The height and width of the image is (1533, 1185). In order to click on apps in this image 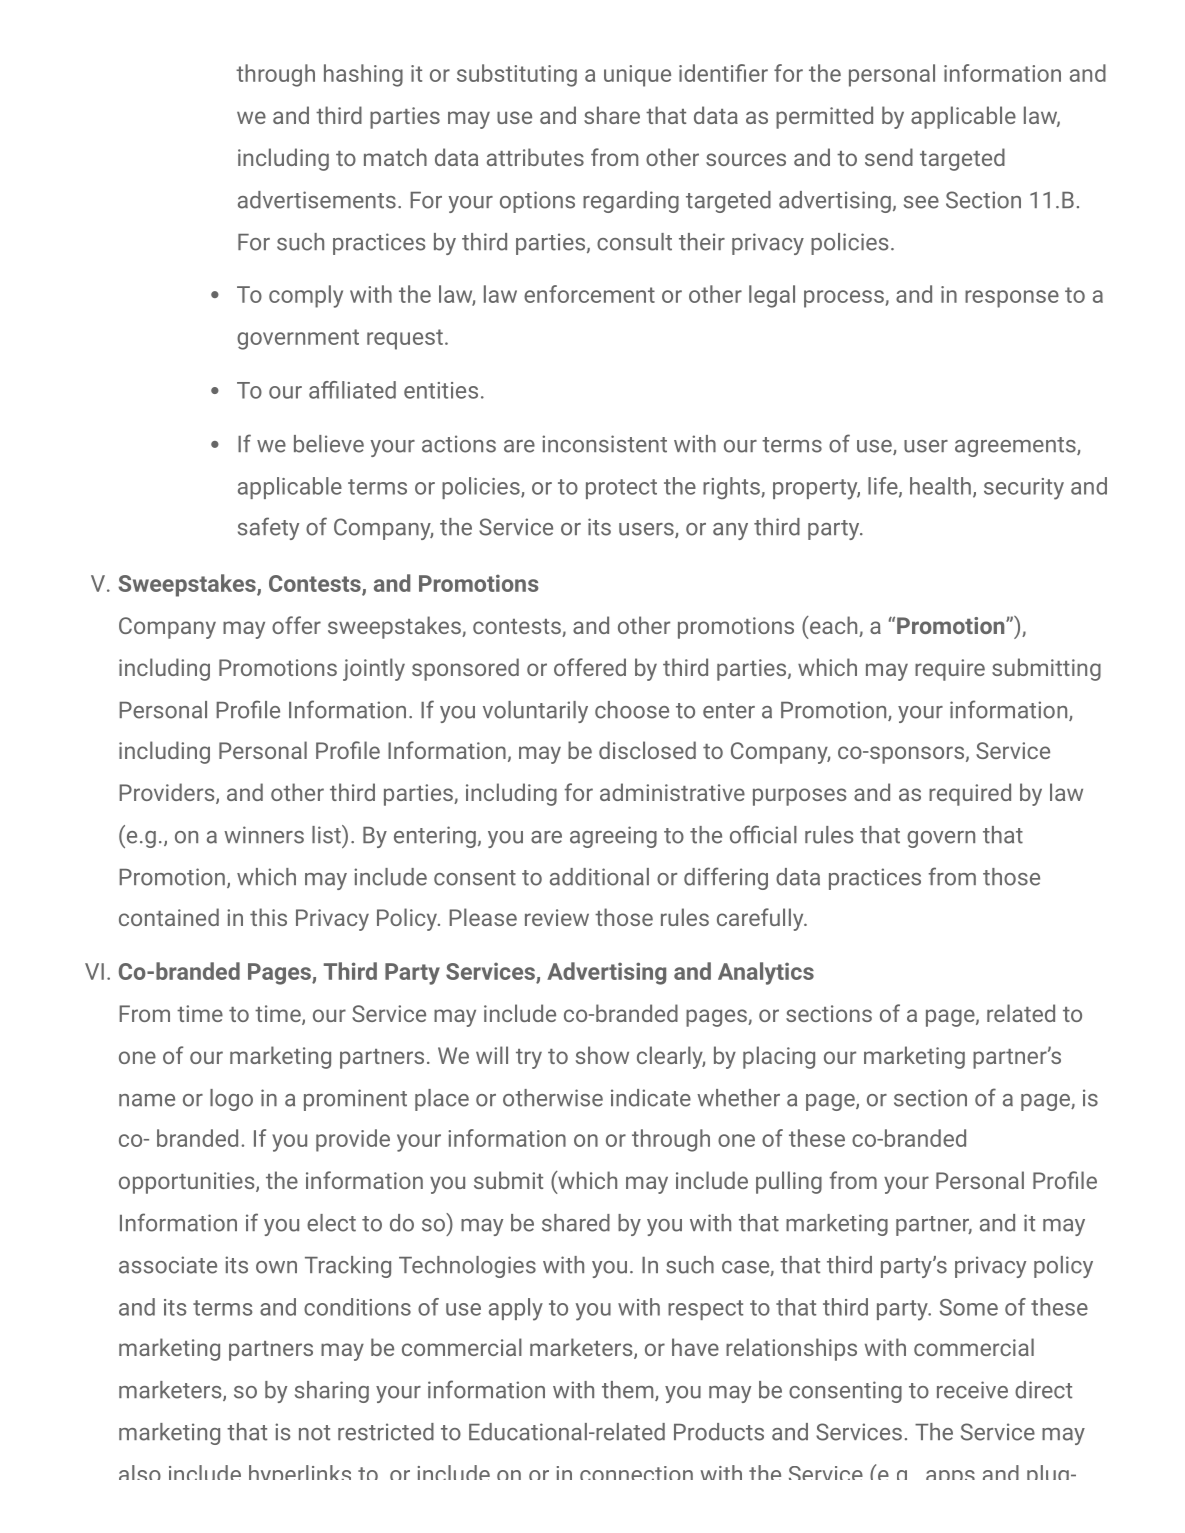, I will do `click(950, 1475)`.
